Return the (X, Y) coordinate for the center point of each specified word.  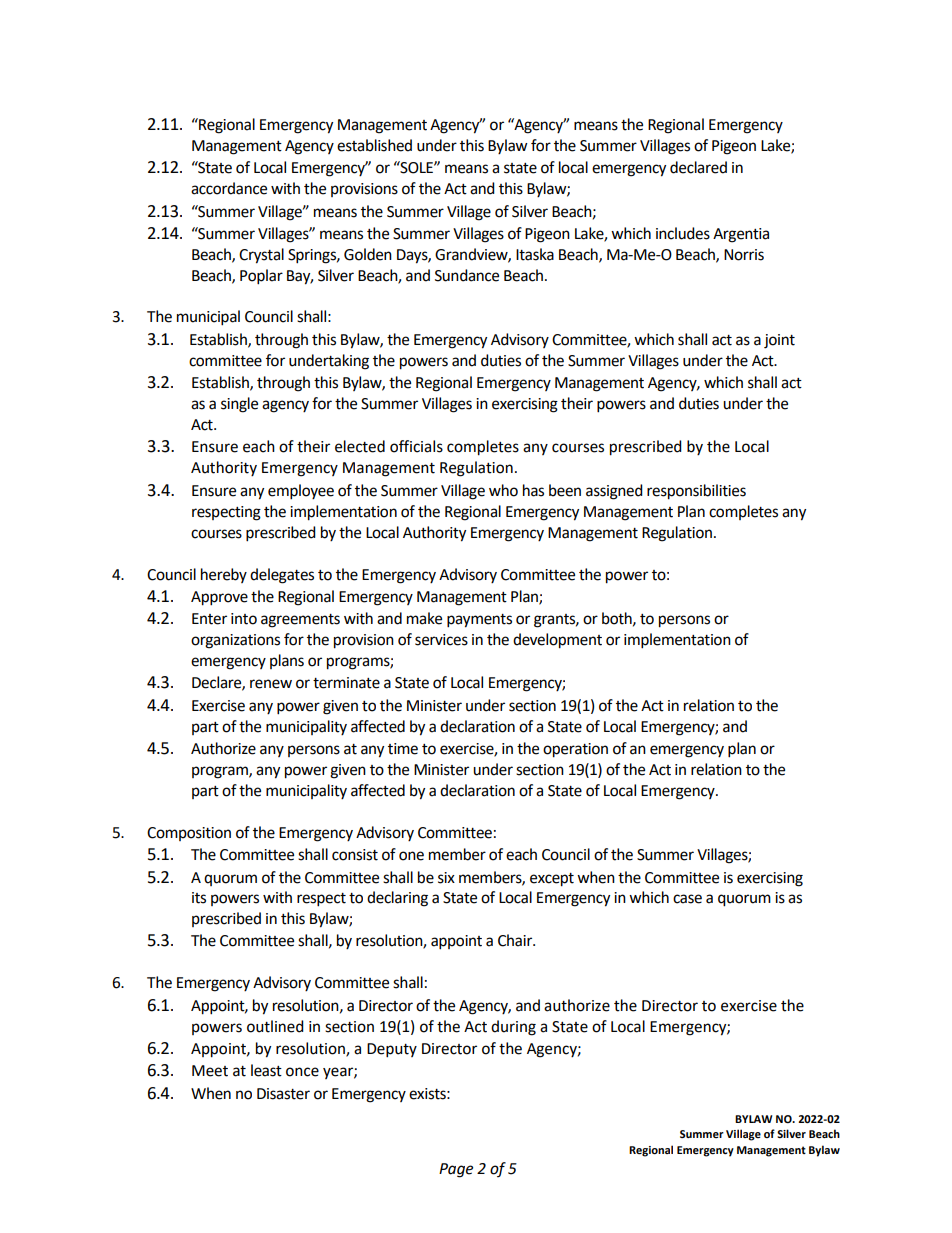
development (557, 641)
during (513, 1028)
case (687, 899)
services (441, 640)
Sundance (467, 275)
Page (456, 1170)
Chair (516, 940)
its (199, 898)
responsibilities (696, 492)
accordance (229, 188)
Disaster (283, 1094)
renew (271, 684)
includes (683, 233)
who (503, 490)
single (239, 405)
